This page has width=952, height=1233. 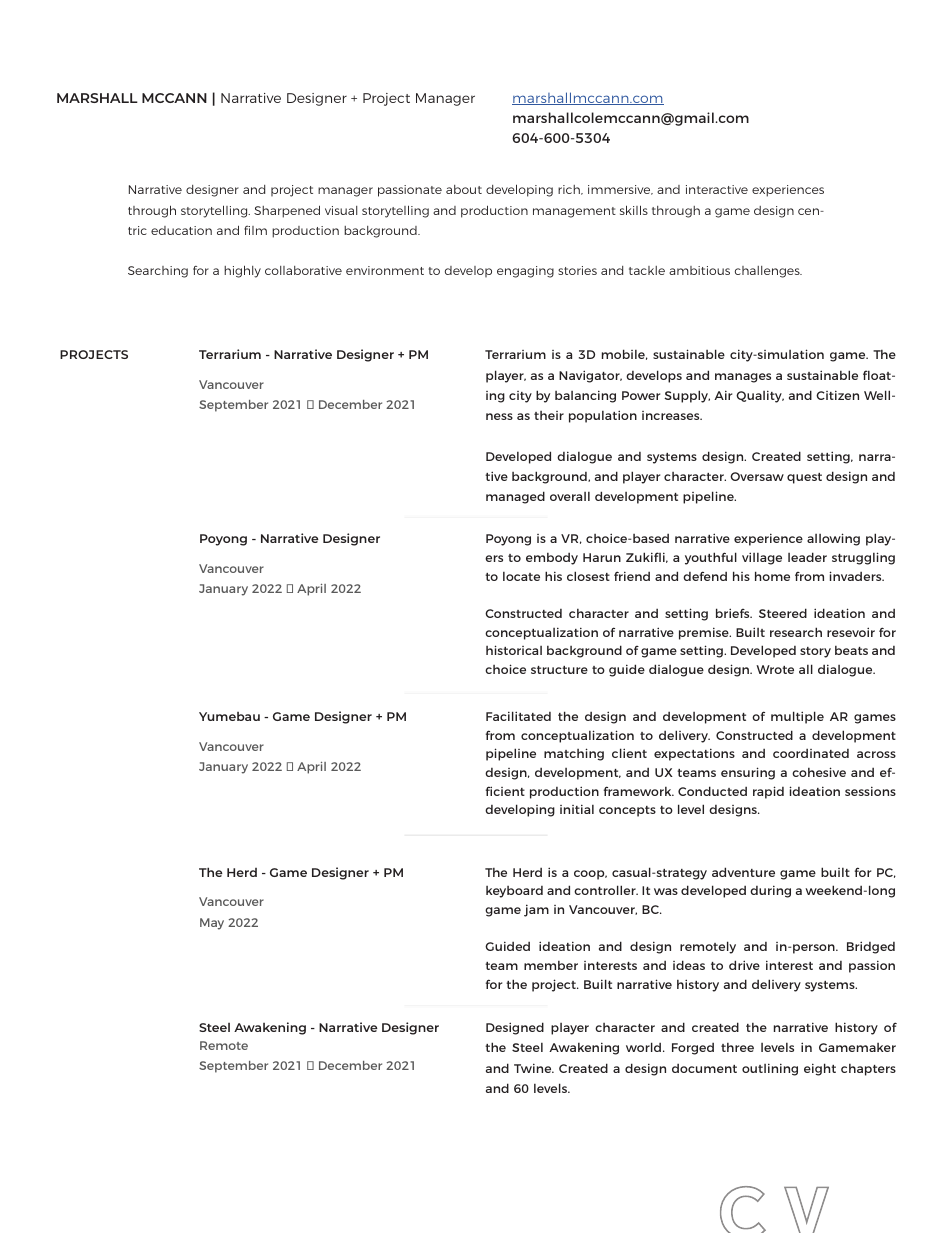 I want to click on matching, so click(x=574, y=754).
